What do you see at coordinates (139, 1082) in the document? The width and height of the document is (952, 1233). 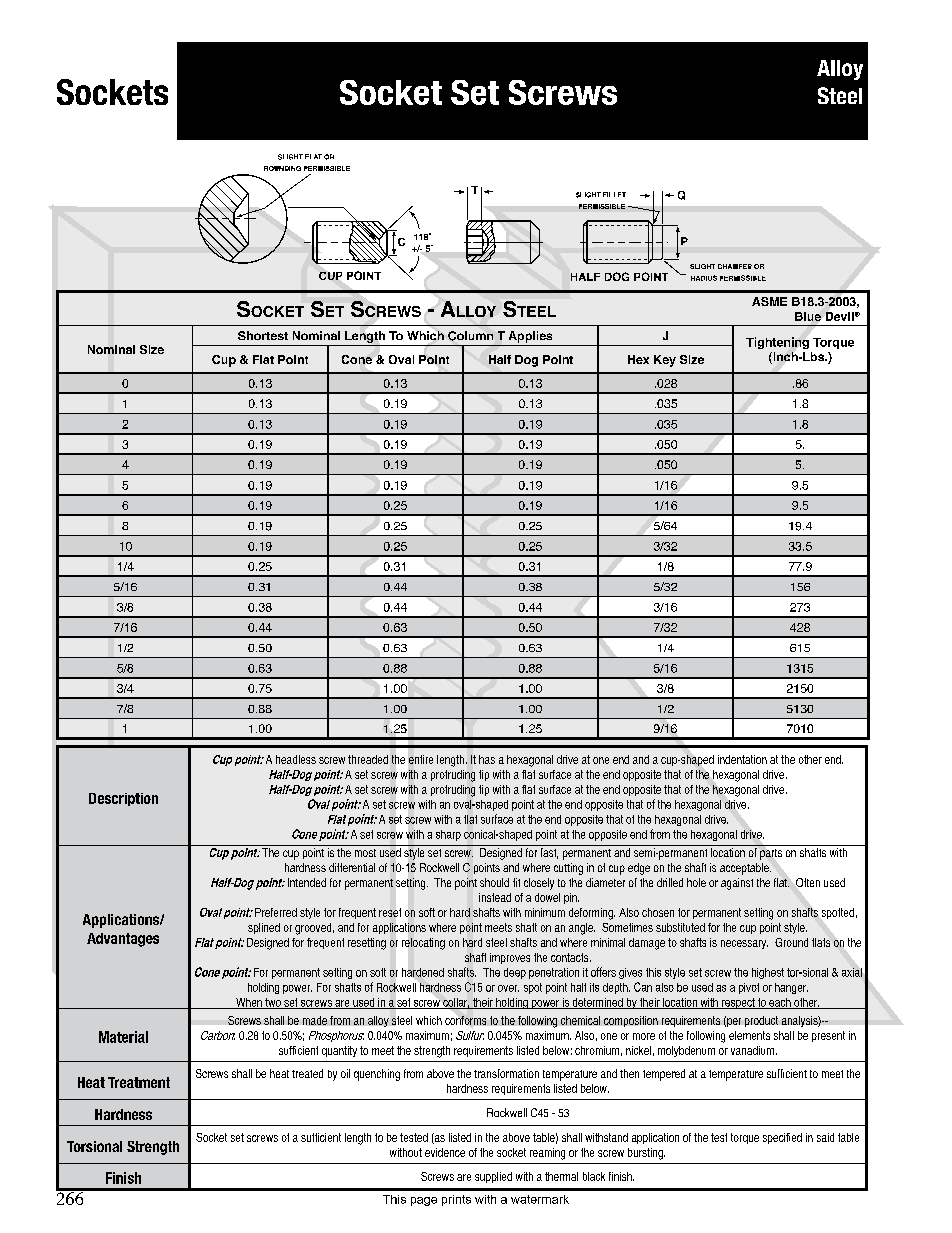 I see `Treatment` at bounding box center [139, 1082].
